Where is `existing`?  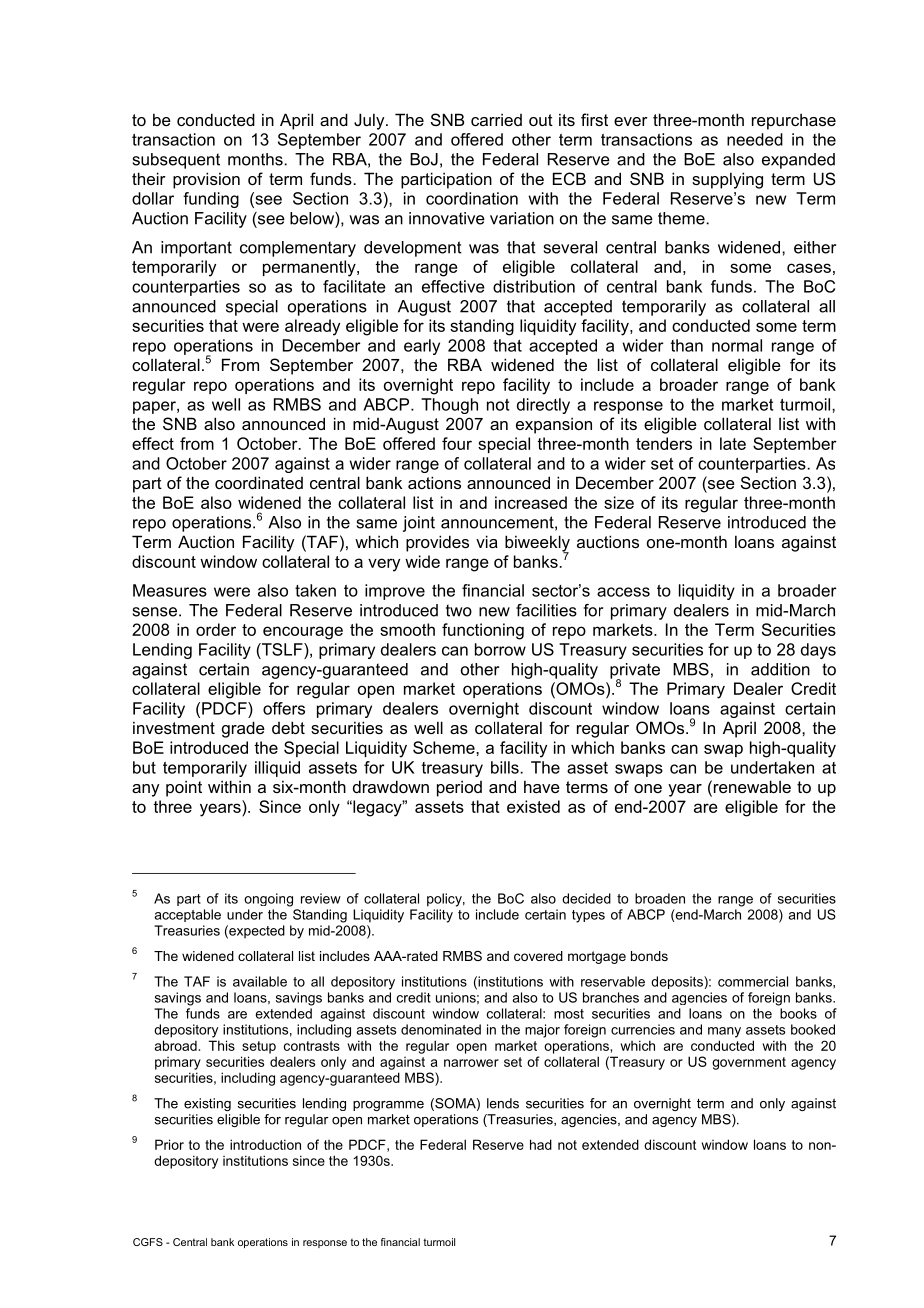
existing is located at coordinates (207, 1104).
